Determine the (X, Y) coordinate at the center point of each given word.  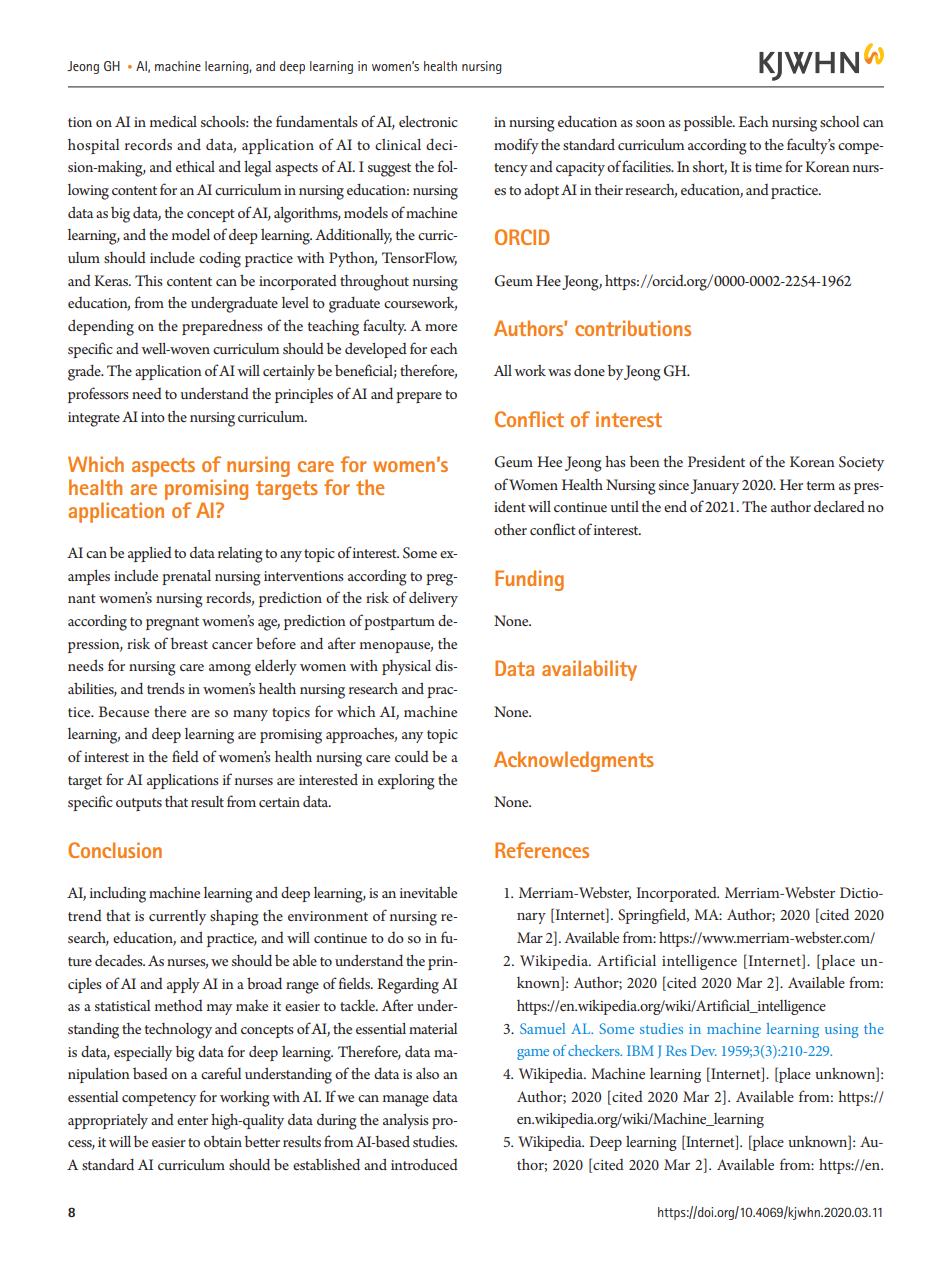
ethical (195, 166)
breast (189, 643)
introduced (424, 1164)
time (768, 167)
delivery (433, 599)
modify (516, 146)
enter (192, 1120)
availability (589, 670)
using (842, 1031)
